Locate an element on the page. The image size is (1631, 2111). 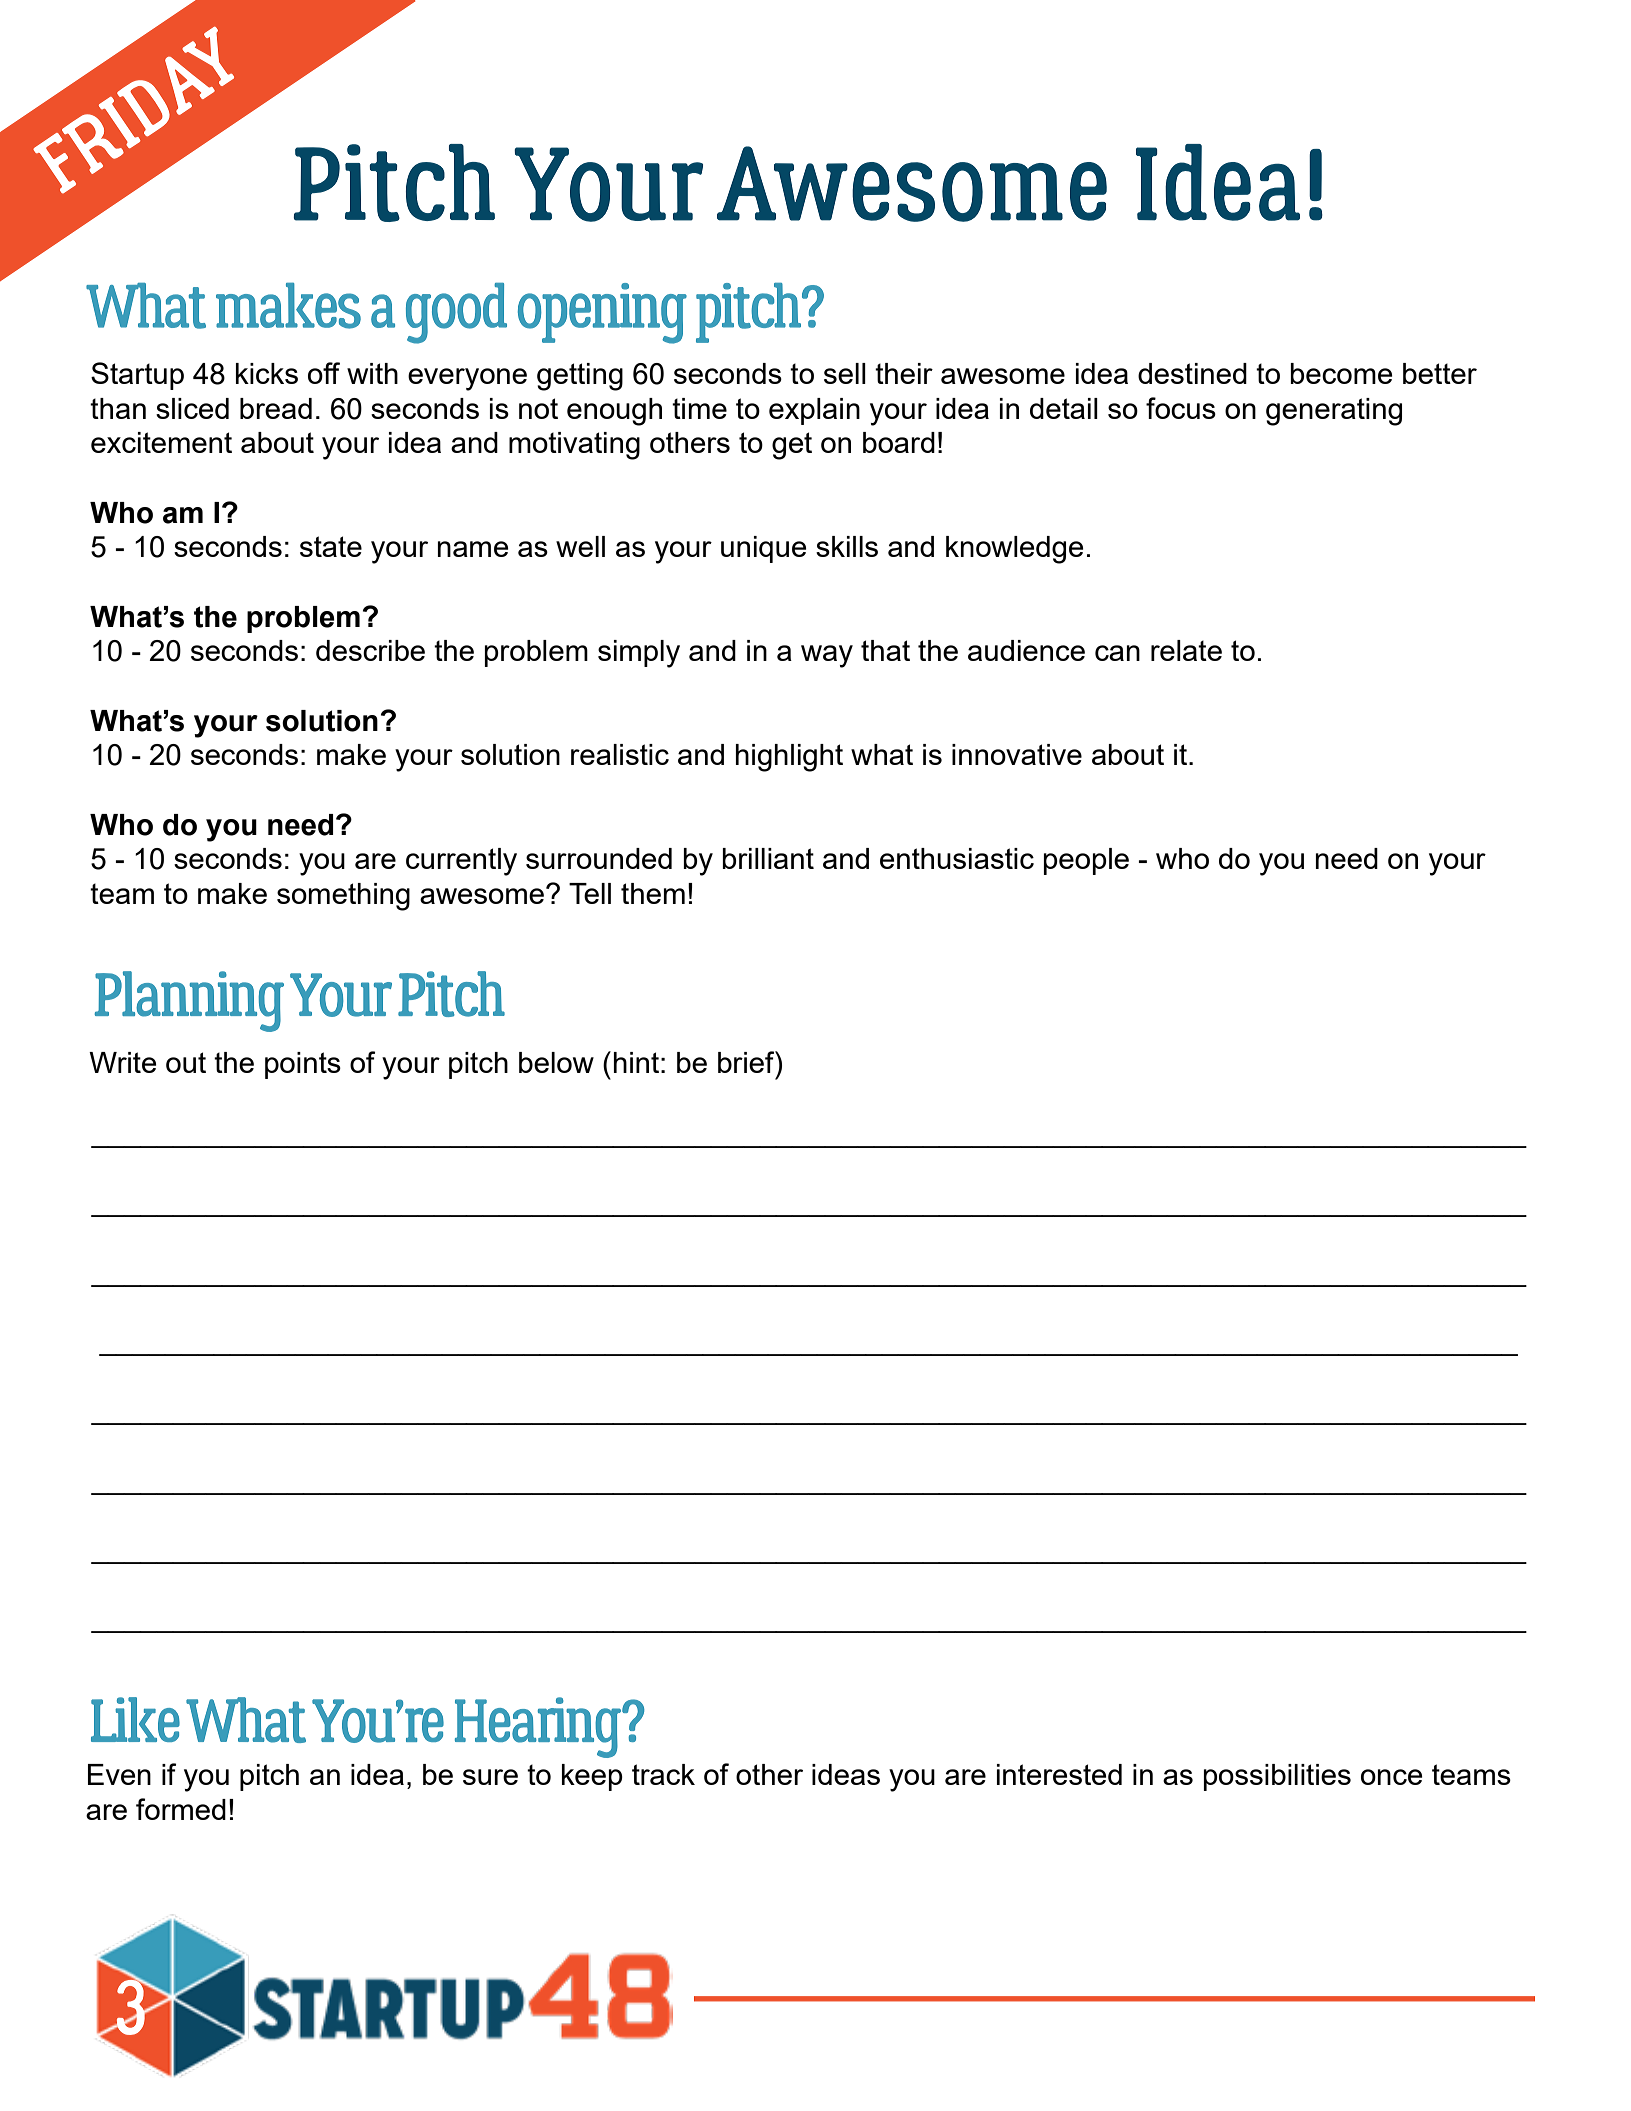
become is located at coordinates (1341, 373).
